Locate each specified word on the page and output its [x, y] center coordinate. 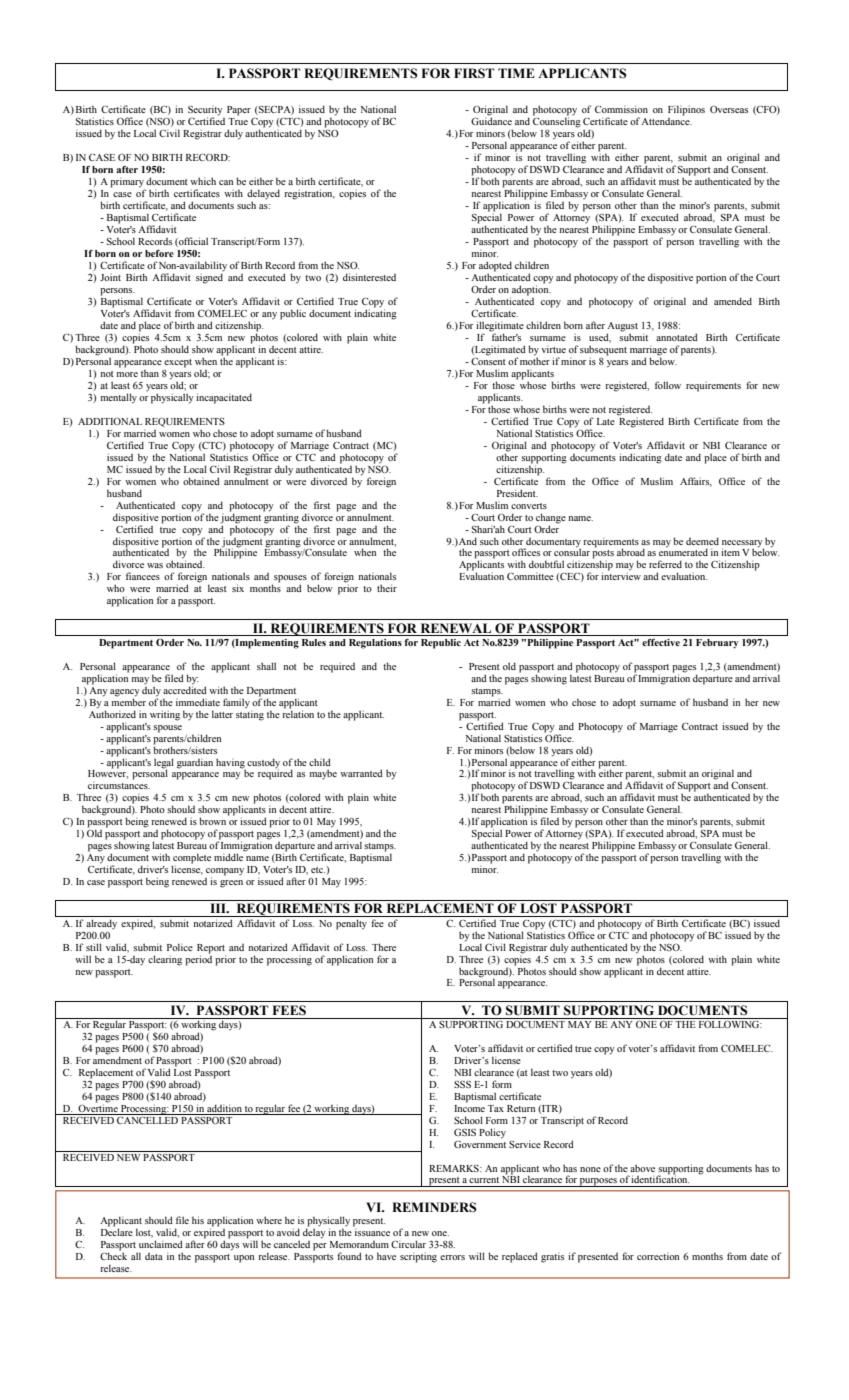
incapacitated [224, 398]
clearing [165, 960]
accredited [185, 689]
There [384, 947]
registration [309, 194]
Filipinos [686, 110]
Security [205, 111]
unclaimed [161, 1244]
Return [521, 1108]
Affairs [696, 482]
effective [661, 642]
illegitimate [500, 327]
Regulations [375, 644]
